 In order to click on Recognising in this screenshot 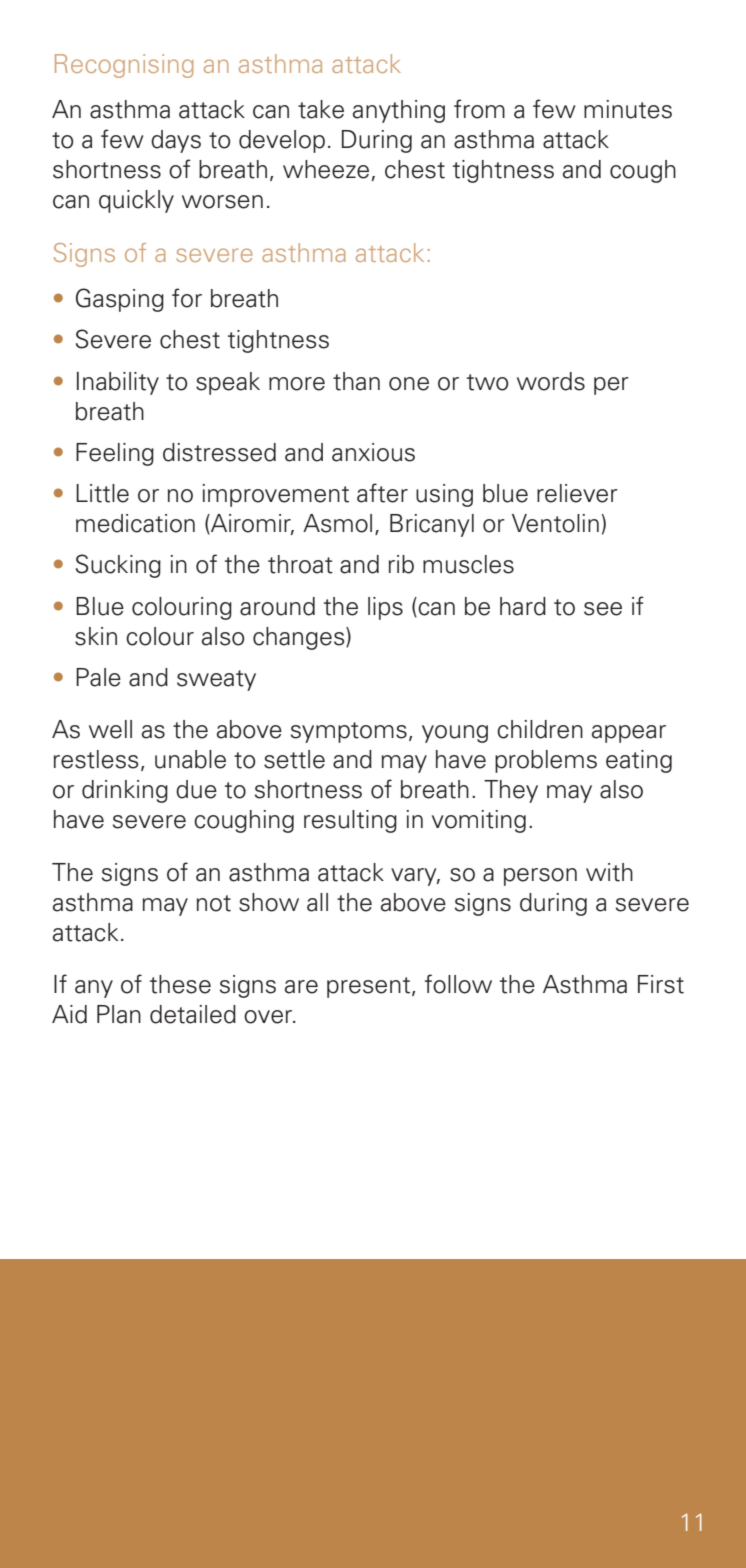, I will do `click(124, 66)`.
